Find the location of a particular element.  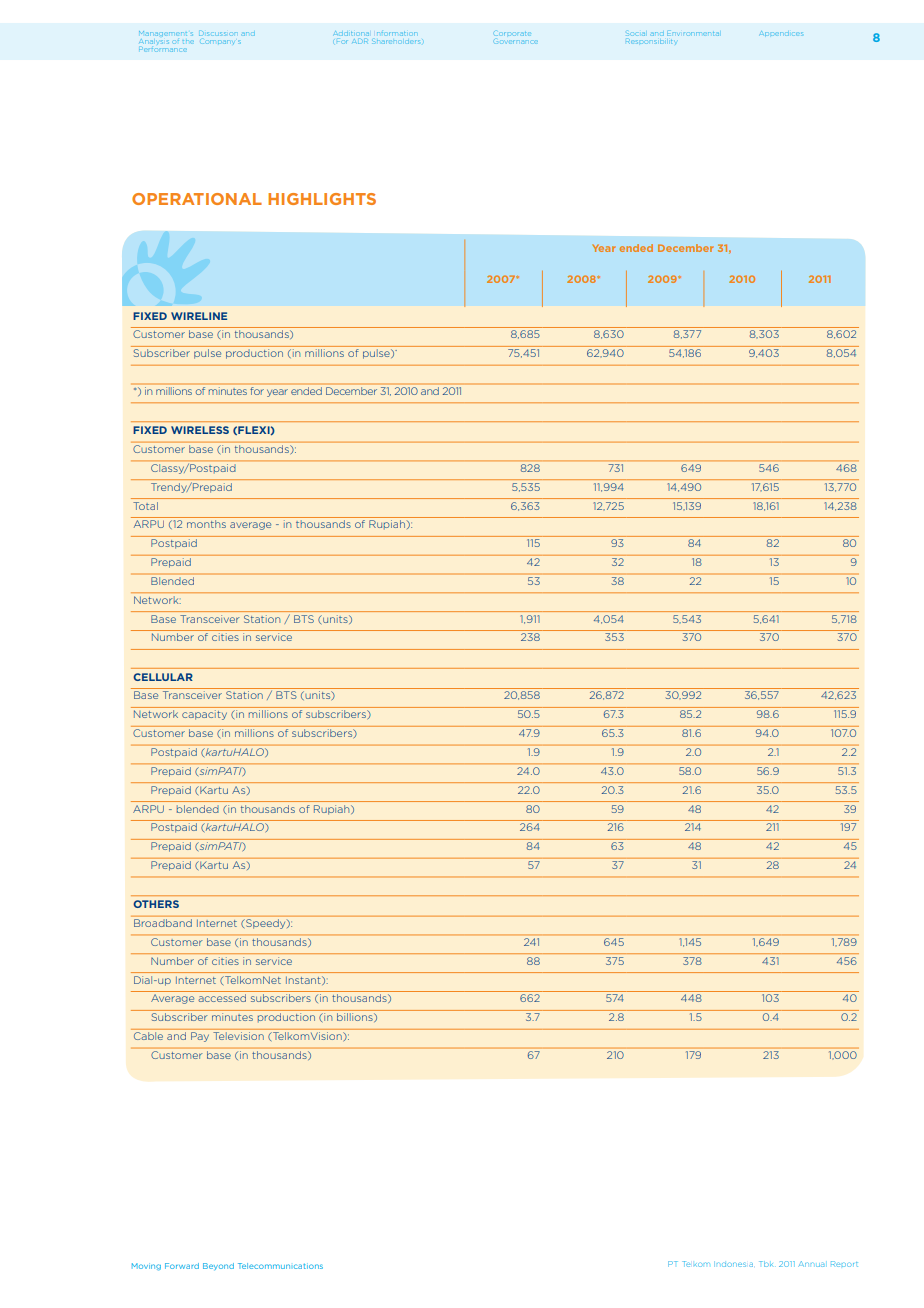

Television is located at coordinates (239, 1036).
